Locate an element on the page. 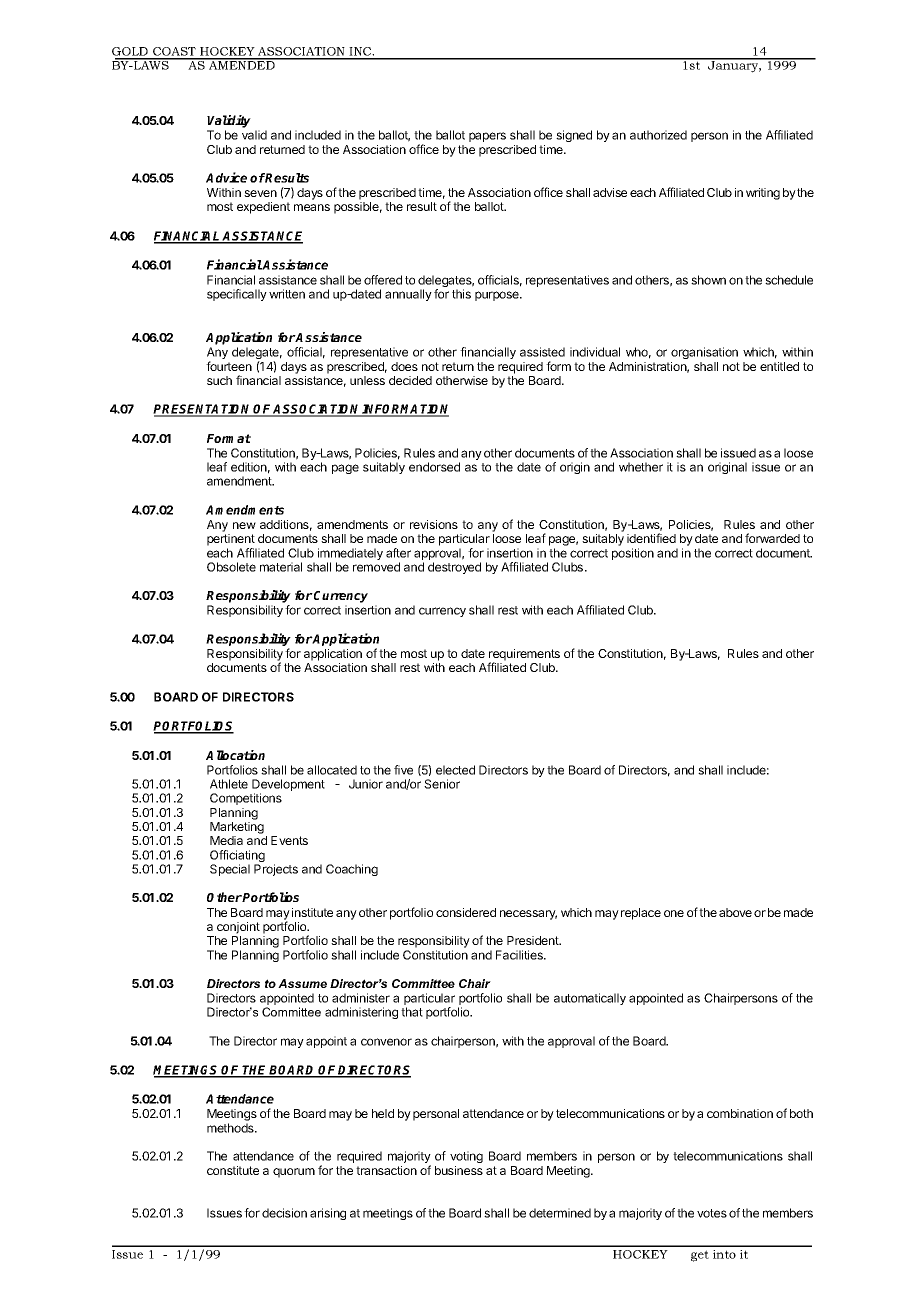 The width and height of the document is (924, 1308). authorized is located at coordinates (658, 135).
